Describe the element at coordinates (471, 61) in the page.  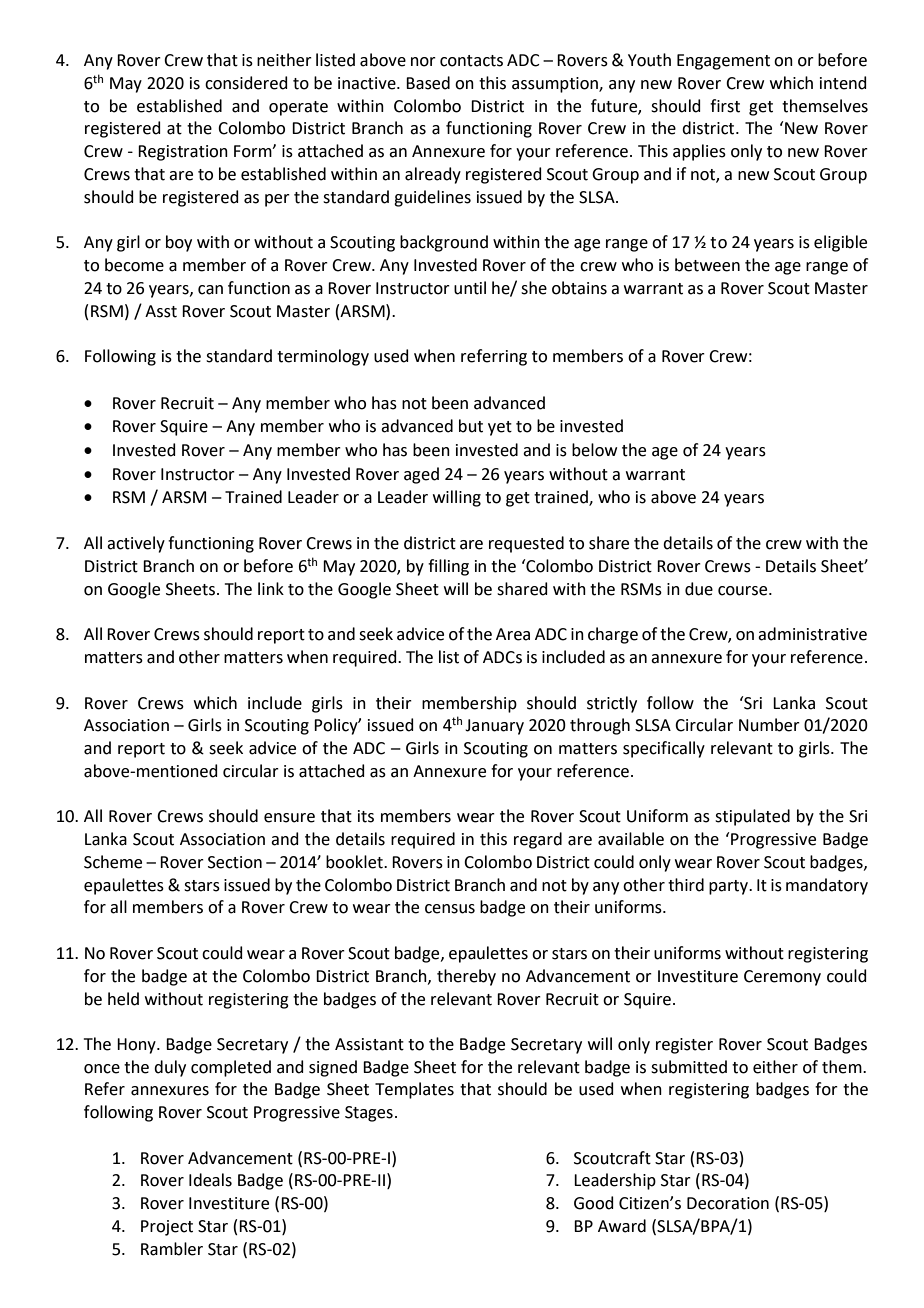
I see `contacts` at that location.
